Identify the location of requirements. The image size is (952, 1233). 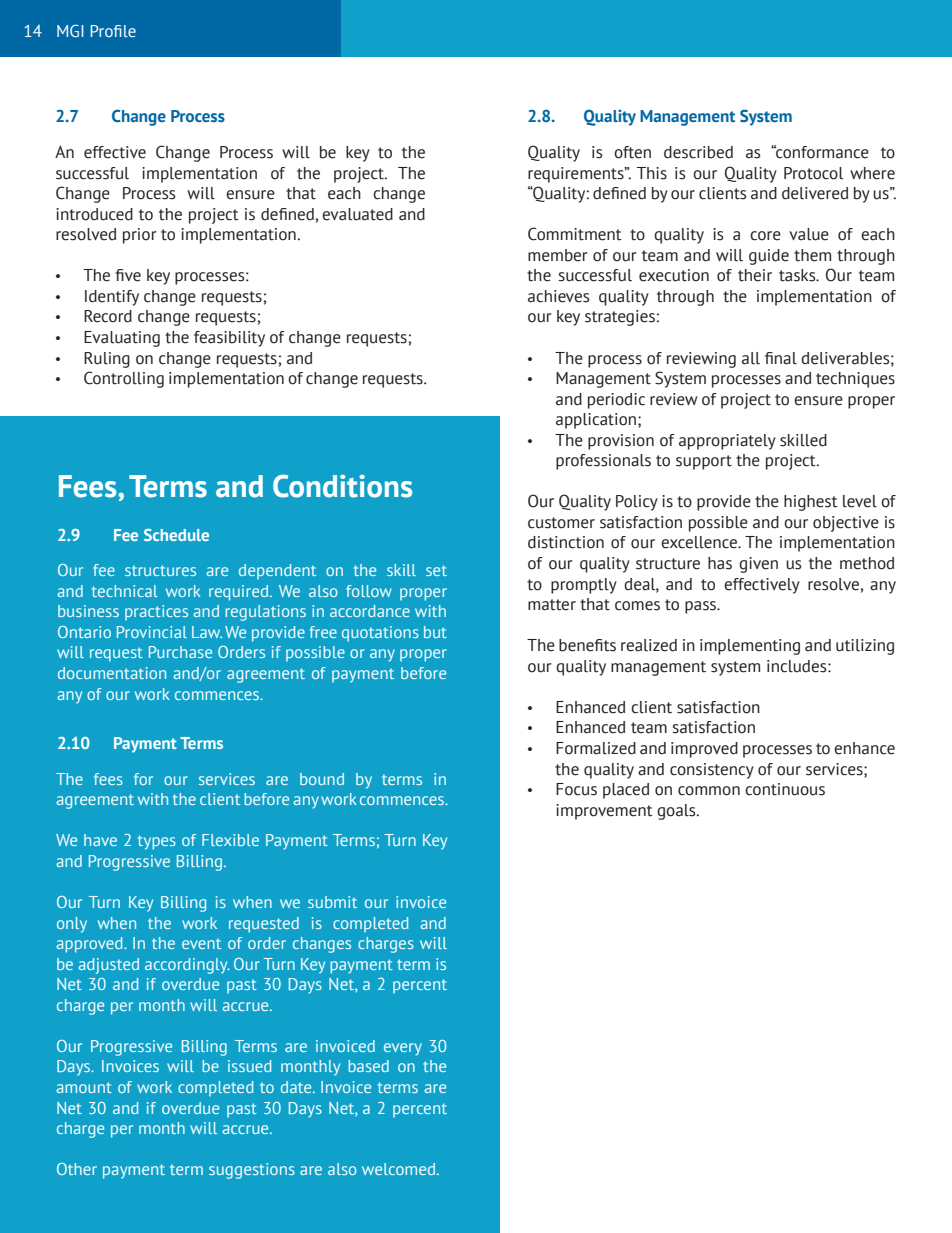
(577, 175).
